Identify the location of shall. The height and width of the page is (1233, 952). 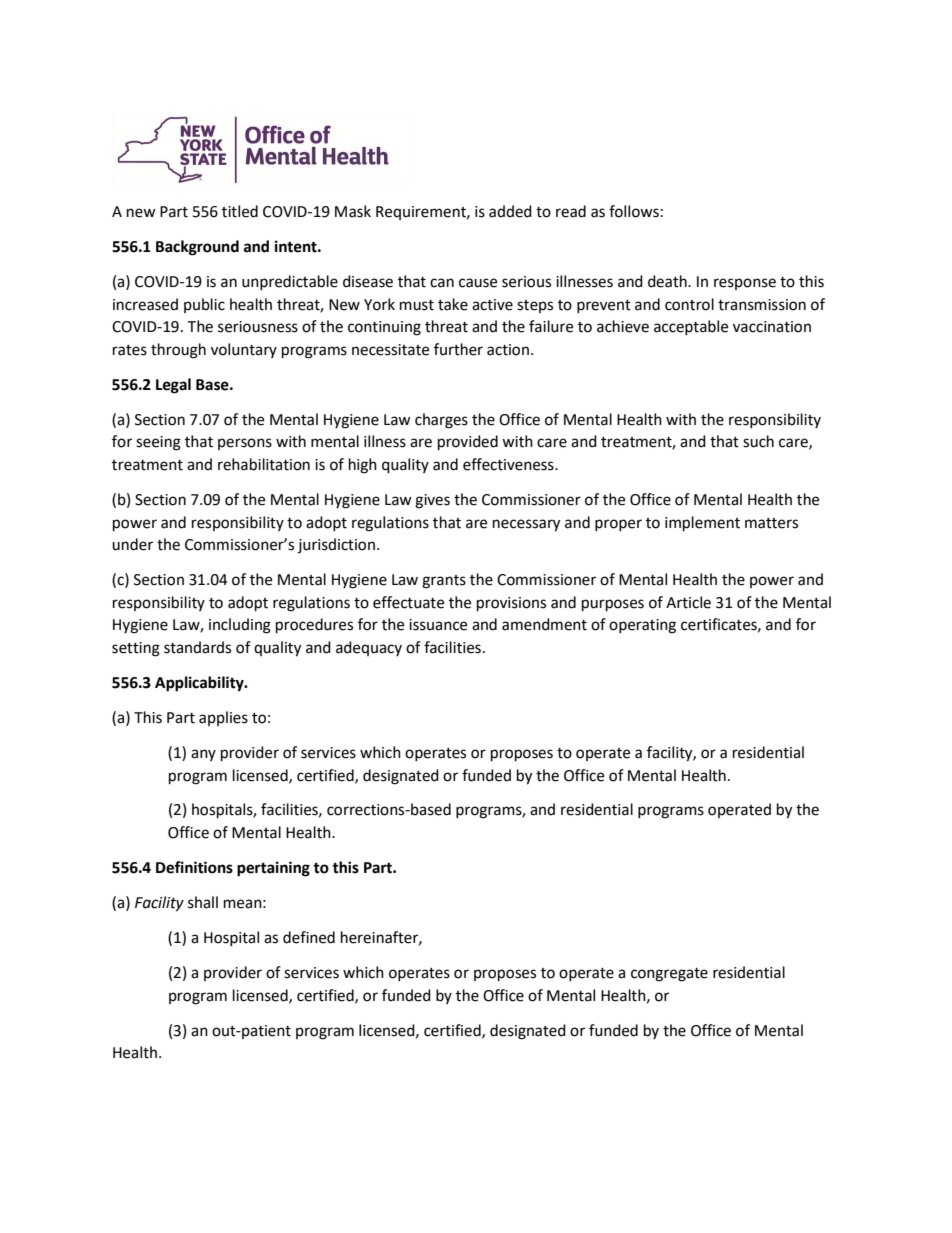
(203, 902).
